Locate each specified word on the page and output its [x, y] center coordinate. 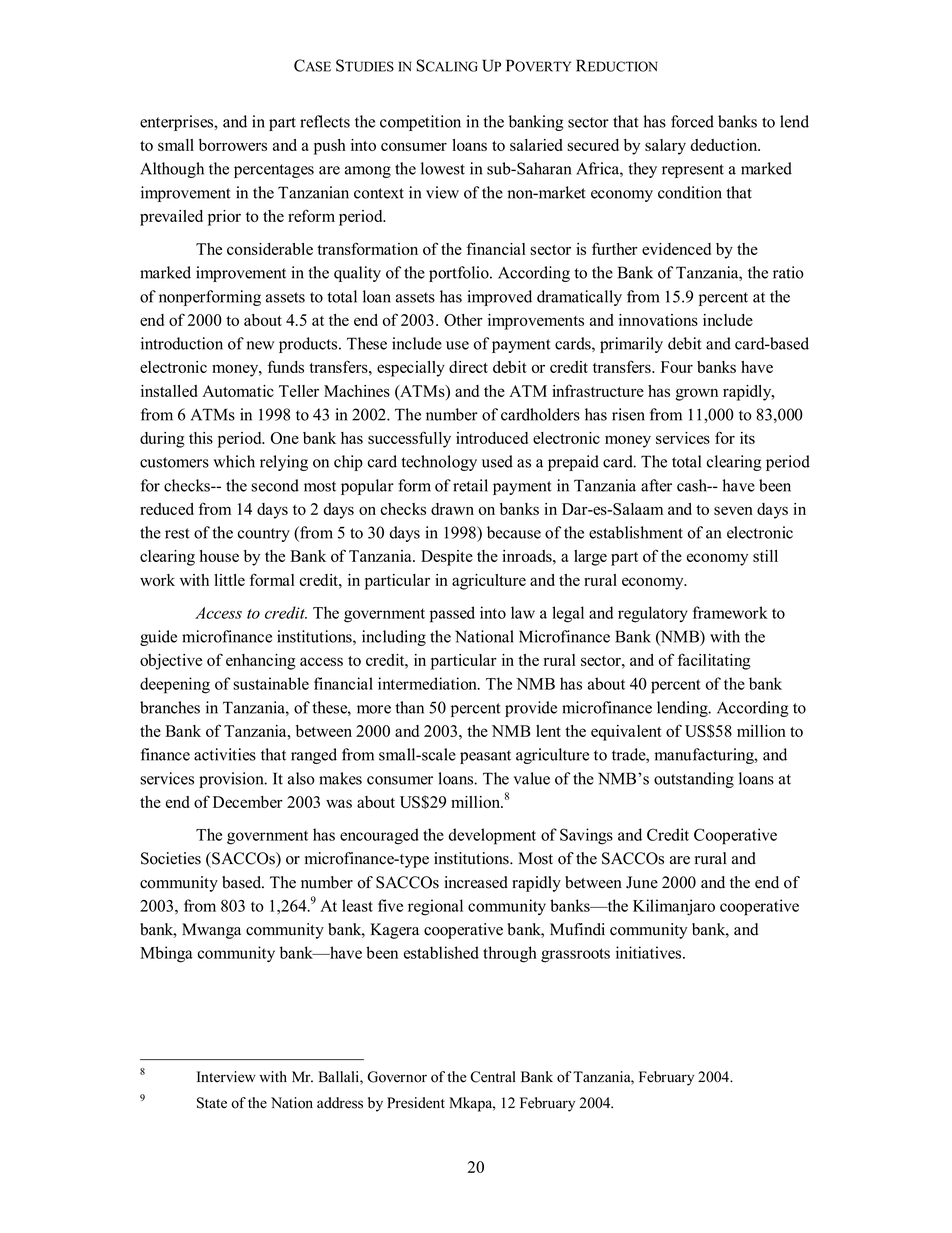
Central [493, 1077]
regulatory [653, 614]
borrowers [233, 145]
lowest [443, 168]
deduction [725, 145]
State [212, 1103]
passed [452, 614]
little [229, 580]
